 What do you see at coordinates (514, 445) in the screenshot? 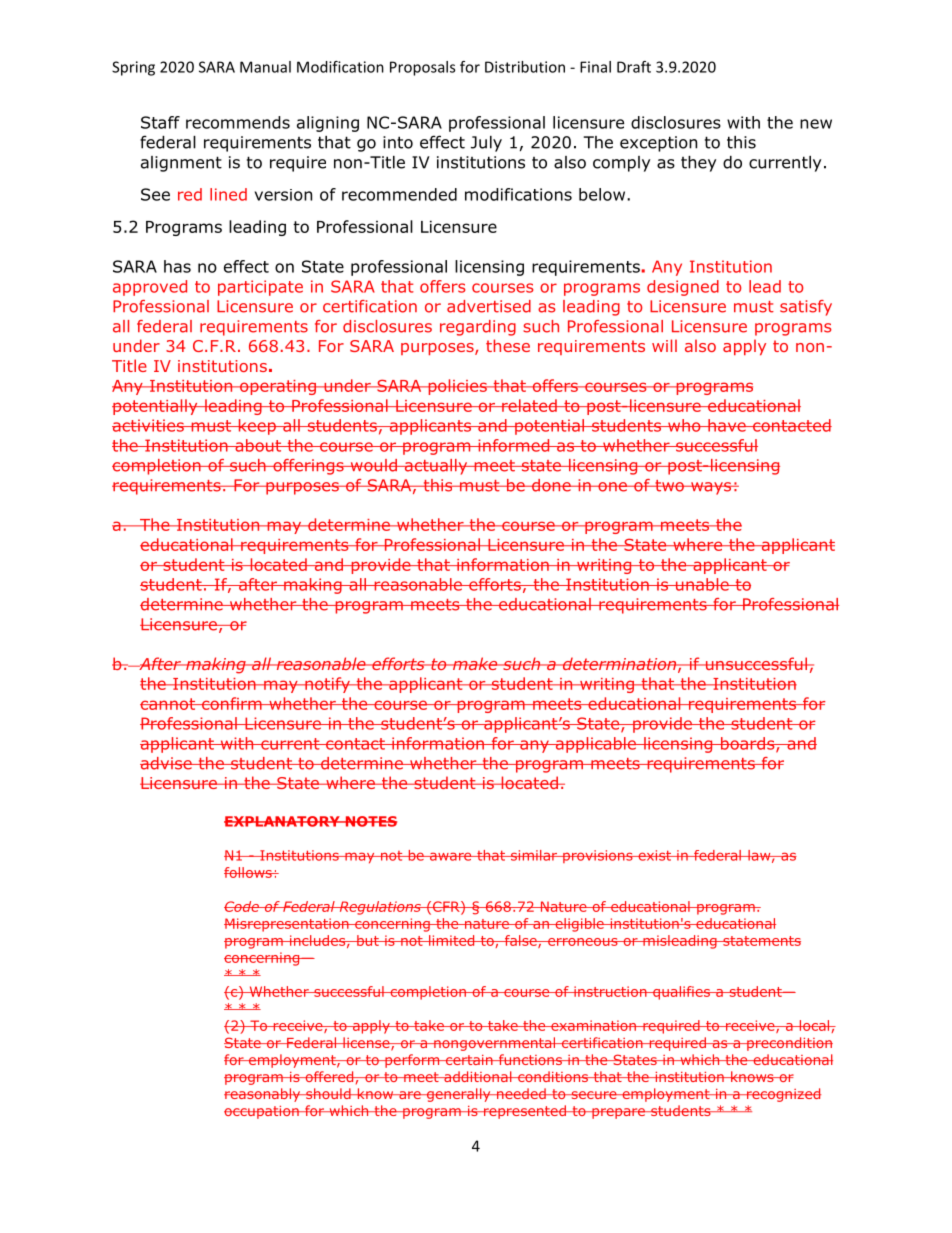
I see `informed` at bounding box center [514, 445].
